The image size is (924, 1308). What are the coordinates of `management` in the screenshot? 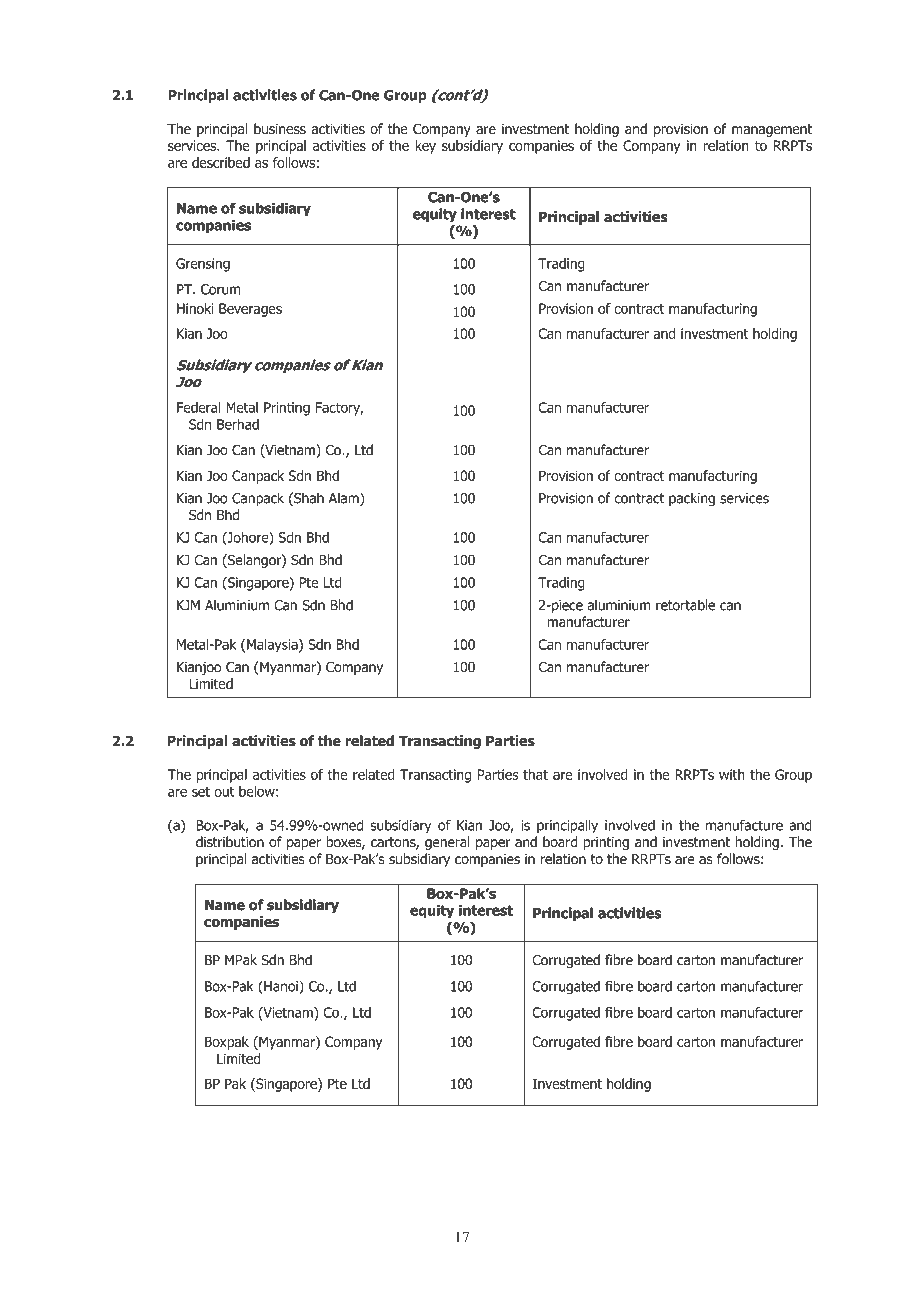 It's located at (772, 130).
